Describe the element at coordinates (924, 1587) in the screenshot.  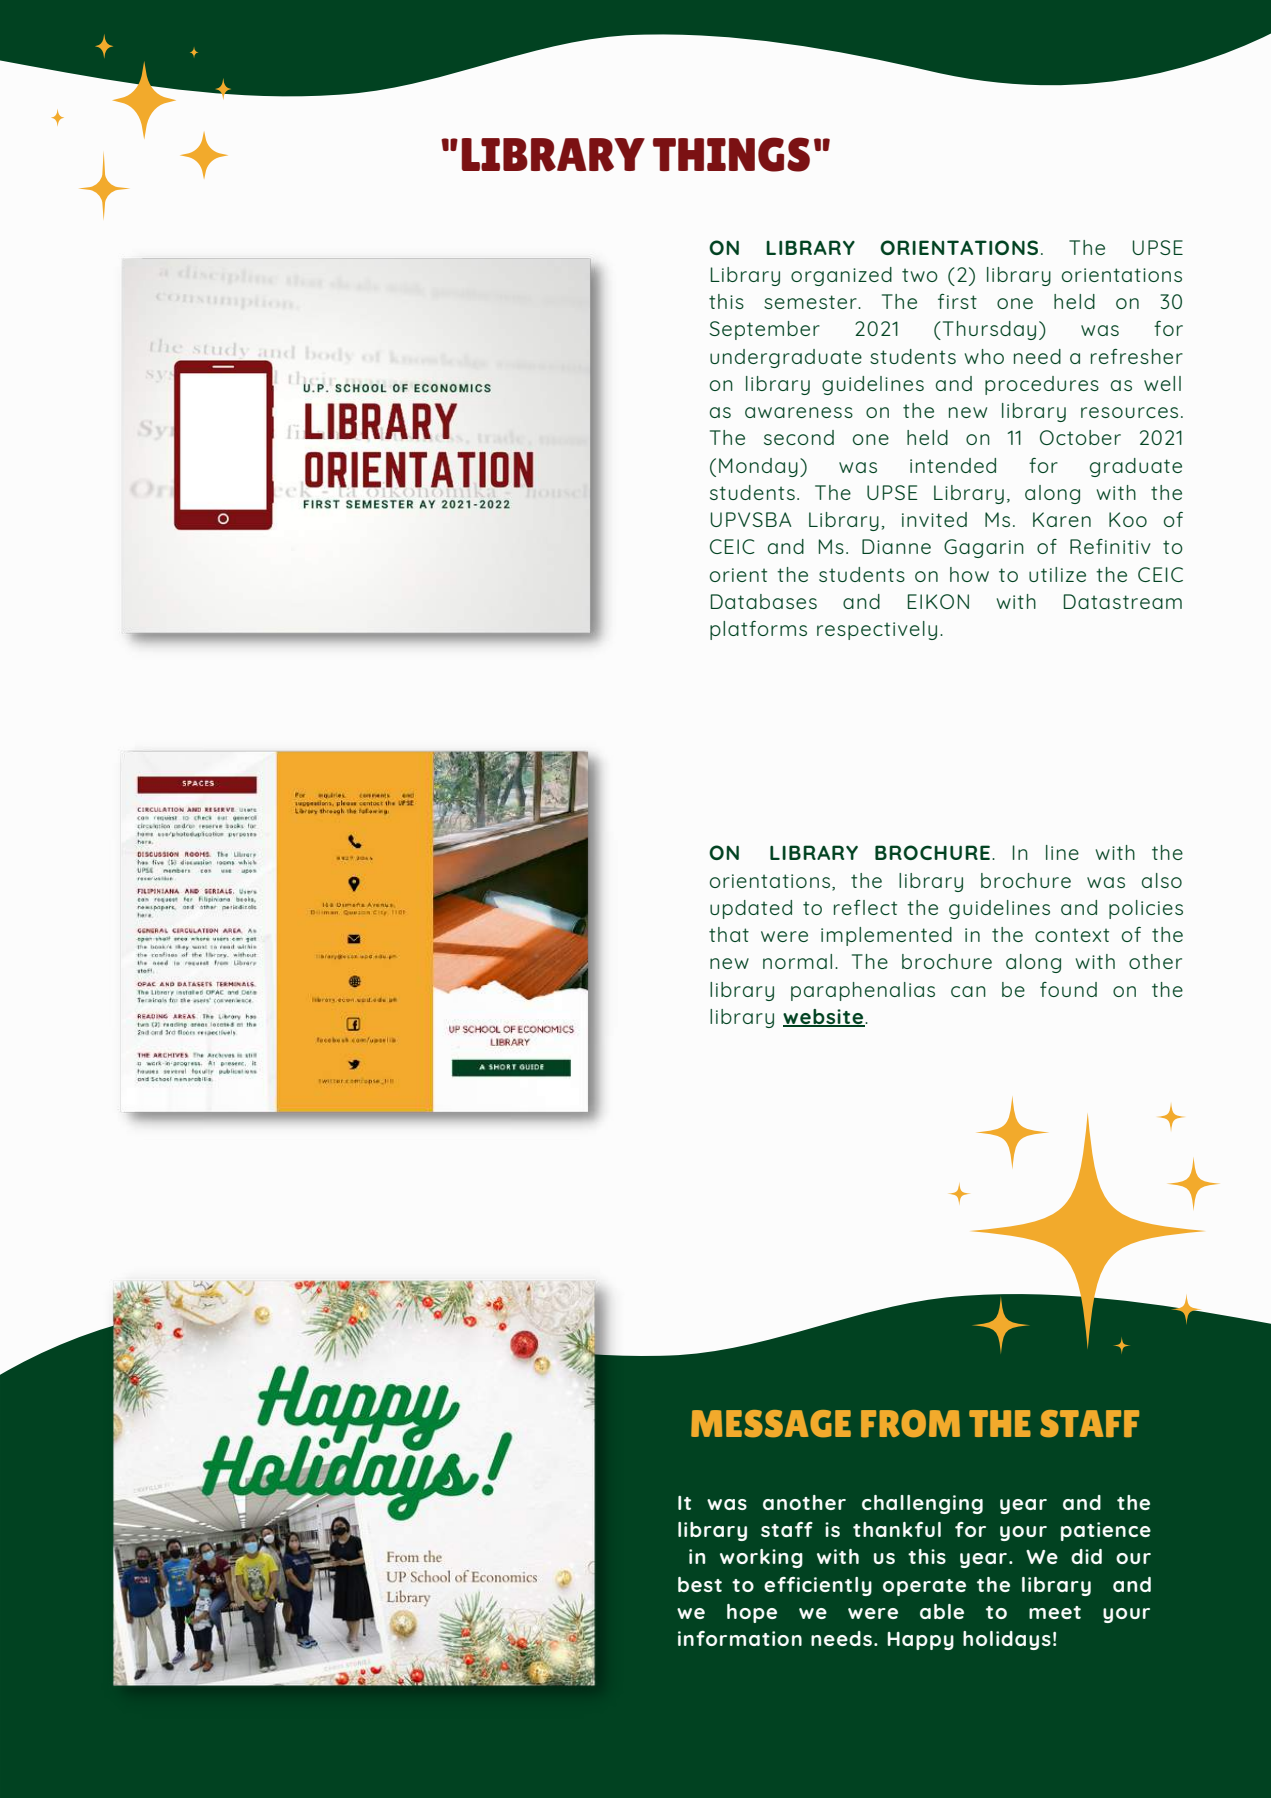
I see `operate` at that location.
